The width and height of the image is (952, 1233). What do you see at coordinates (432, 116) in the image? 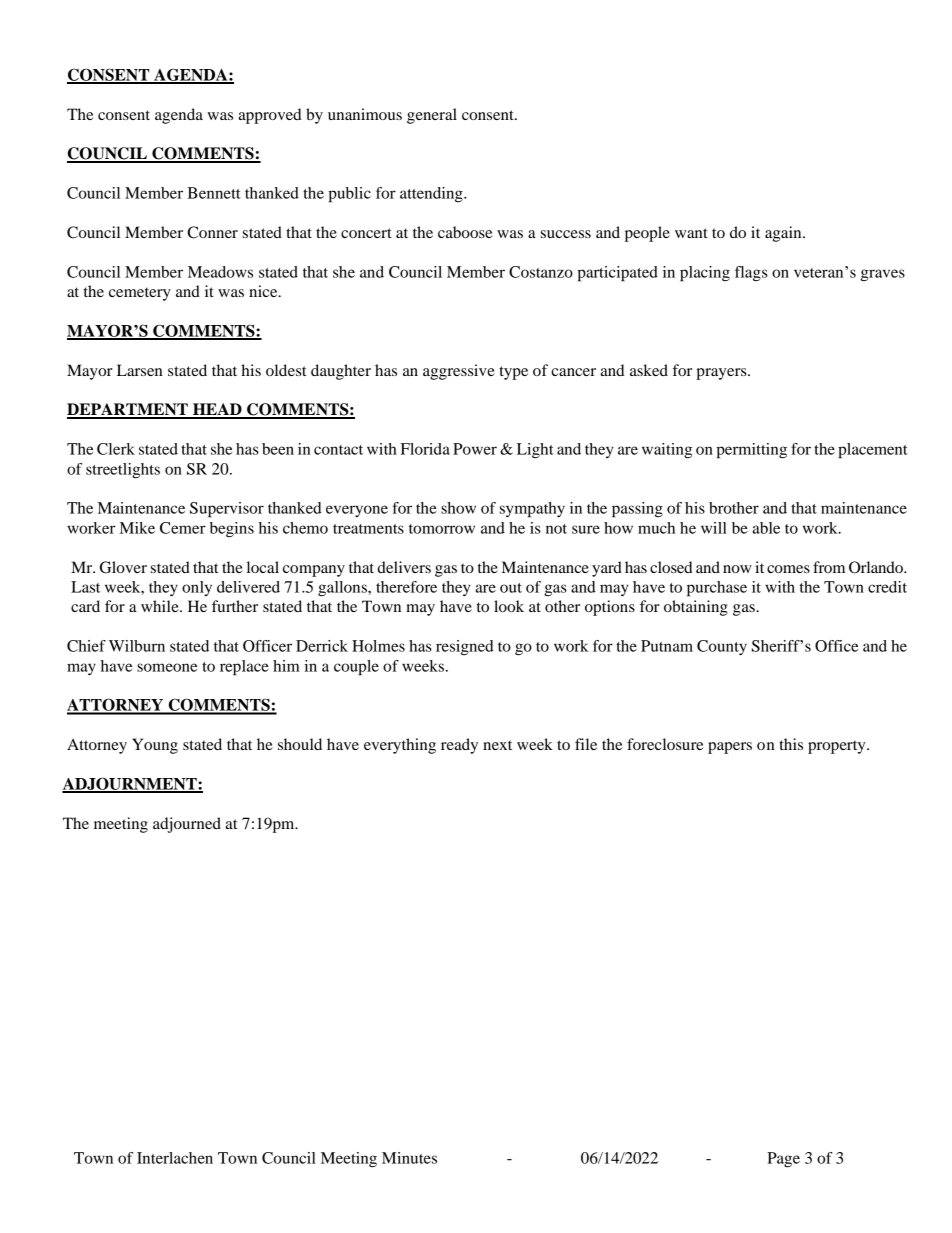
I see `general` at bounding box center [432, 116].
